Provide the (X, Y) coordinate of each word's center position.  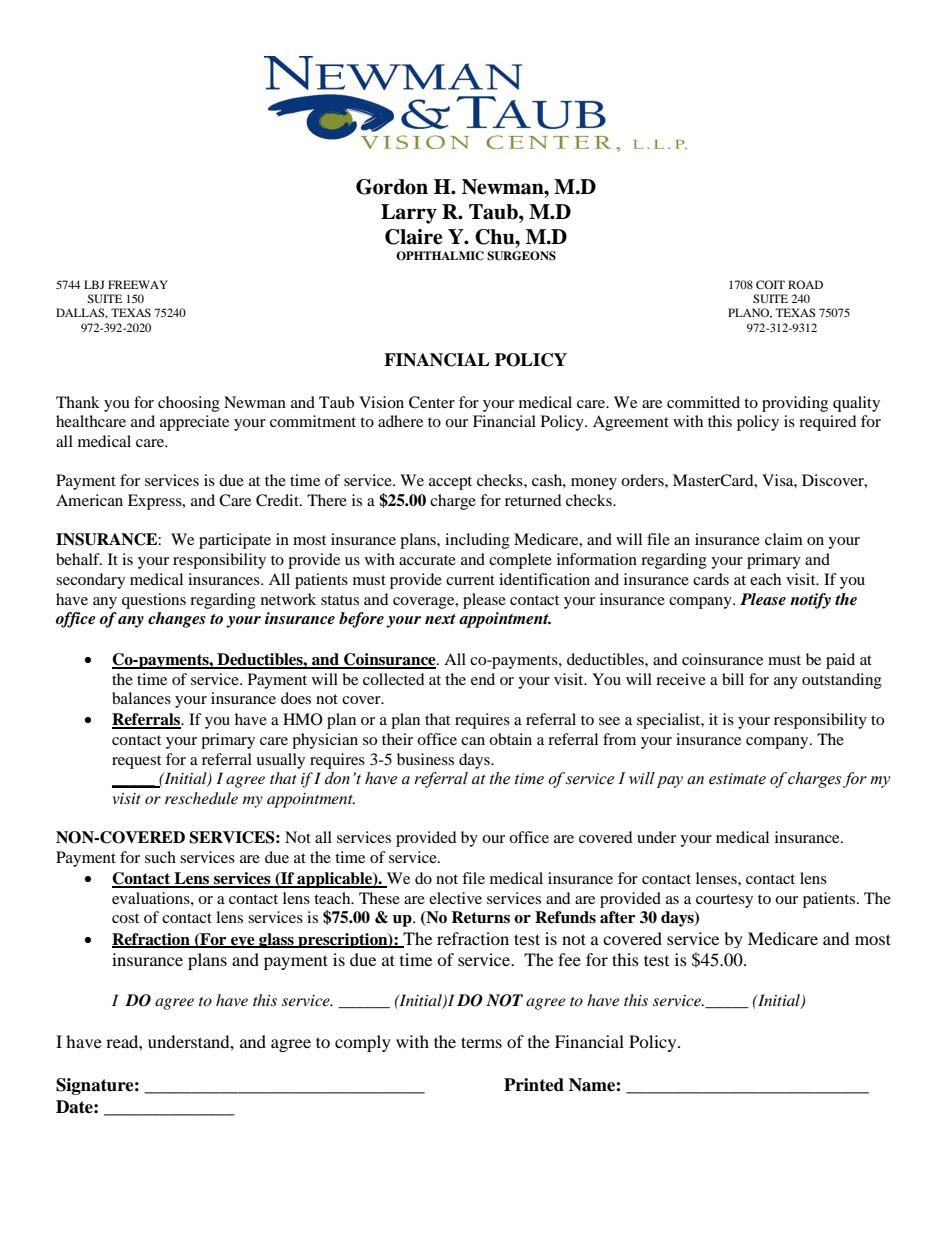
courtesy (724, 901)
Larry (409, 214)
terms (481, 1042)
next (440, 619)
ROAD (805, 284)
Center (432, 402)
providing (795, 404)
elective (455, 898)
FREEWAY (138, 284)
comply (363, 1043)
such (160, 857)
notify (810, 601)
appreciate (194, 423)
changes (177, 620)
